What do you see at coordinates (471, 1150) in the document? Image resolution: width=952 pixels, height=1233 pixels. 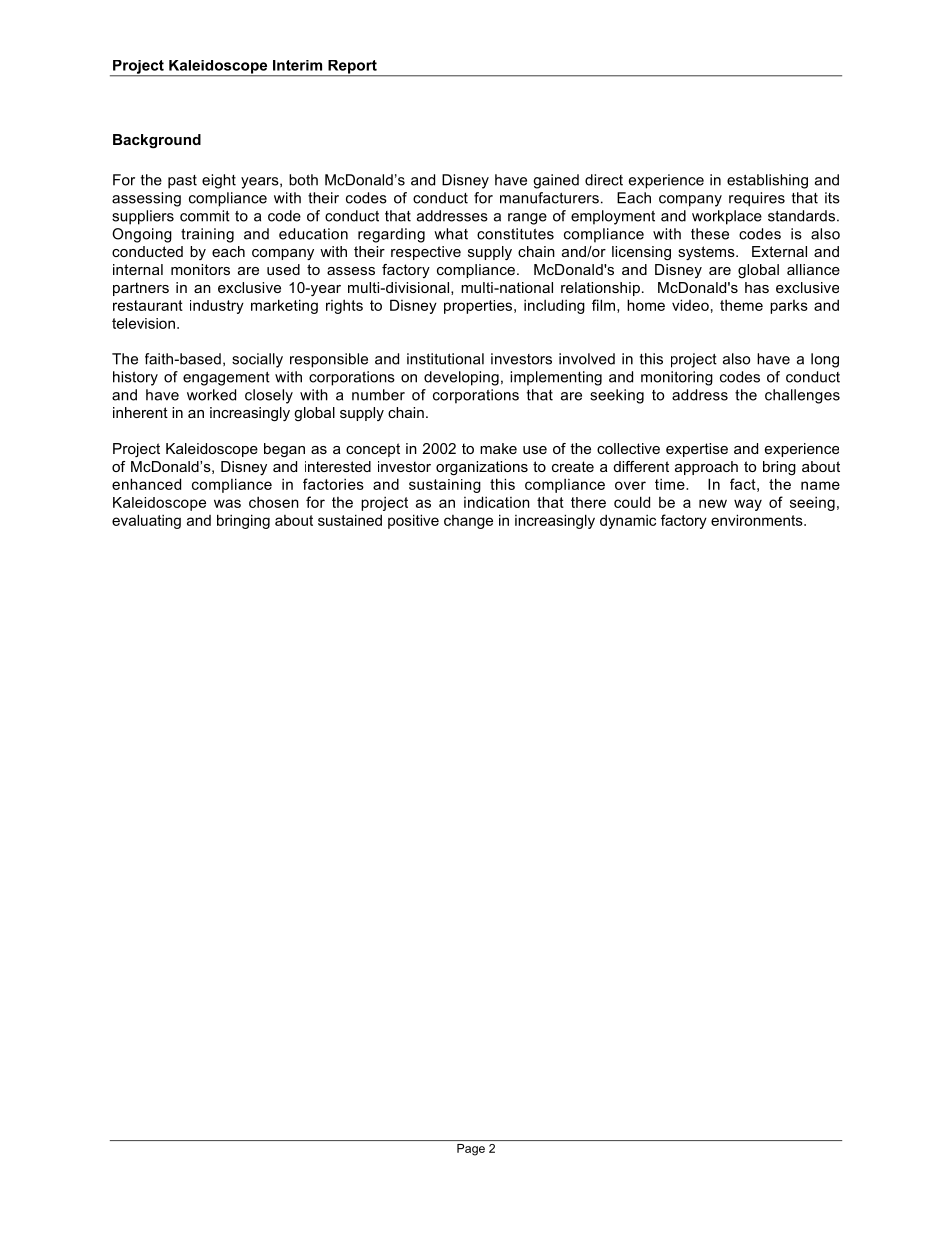 I see `Page` at bounding box center [471, 1150].
